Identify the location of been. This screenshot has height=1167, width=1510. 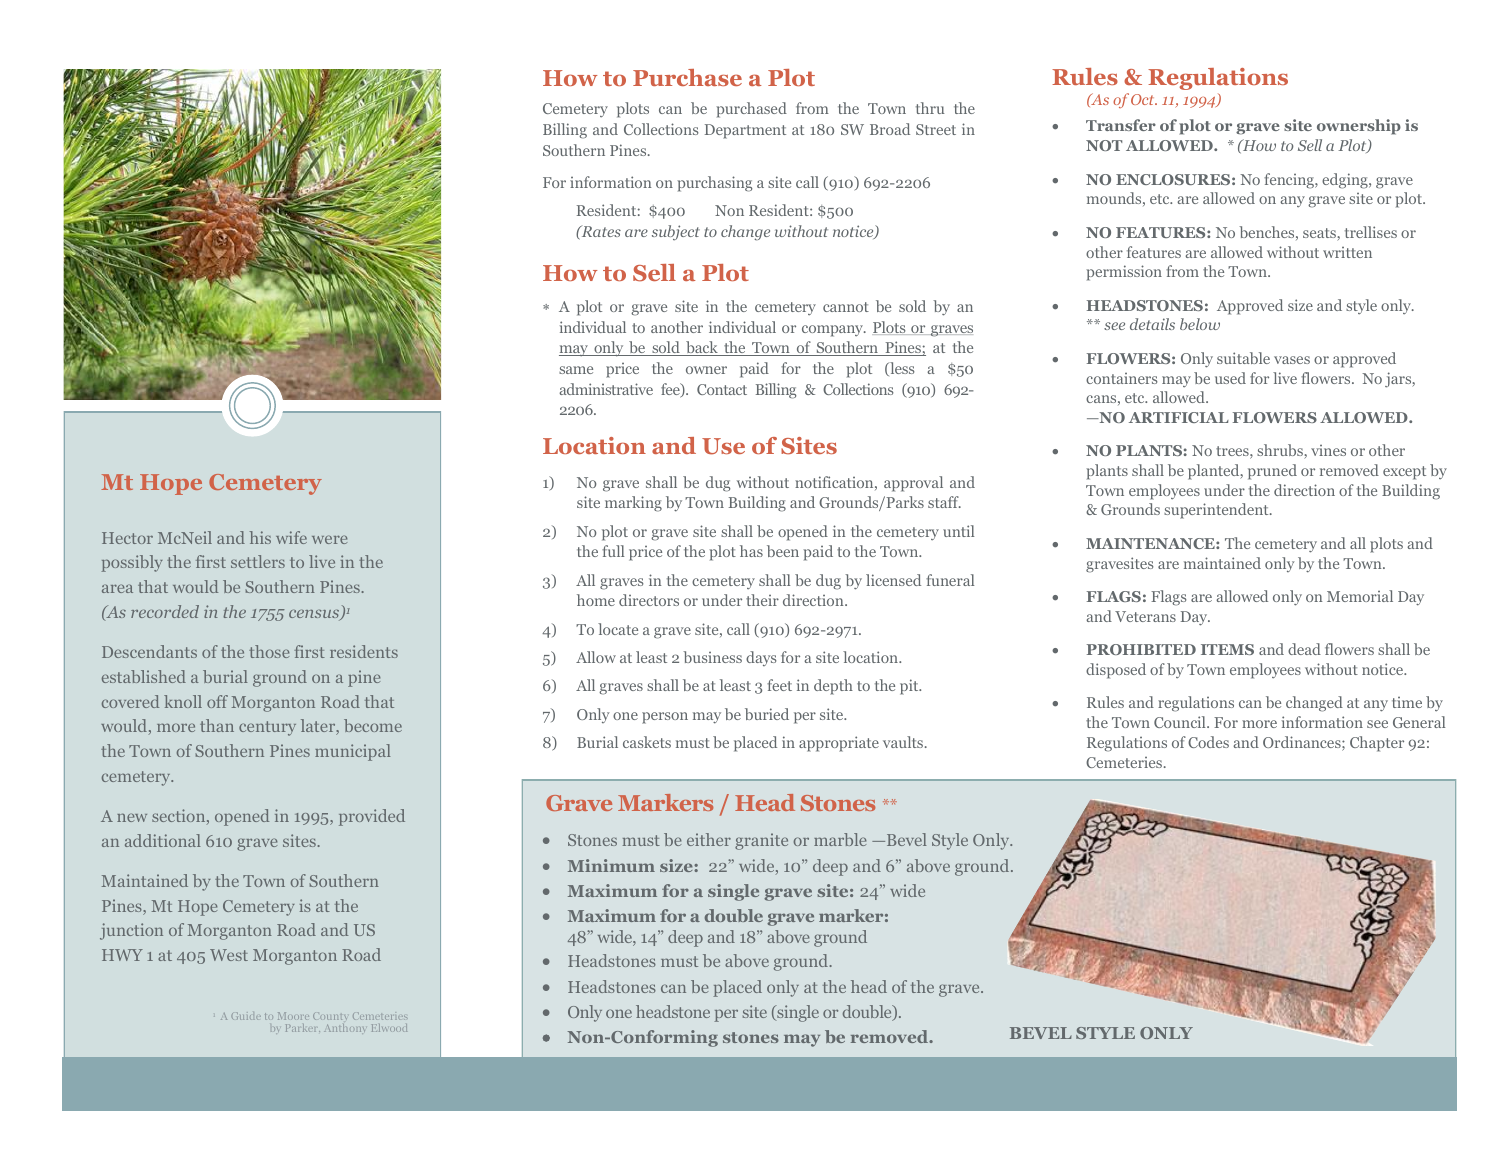
(783, 551).
